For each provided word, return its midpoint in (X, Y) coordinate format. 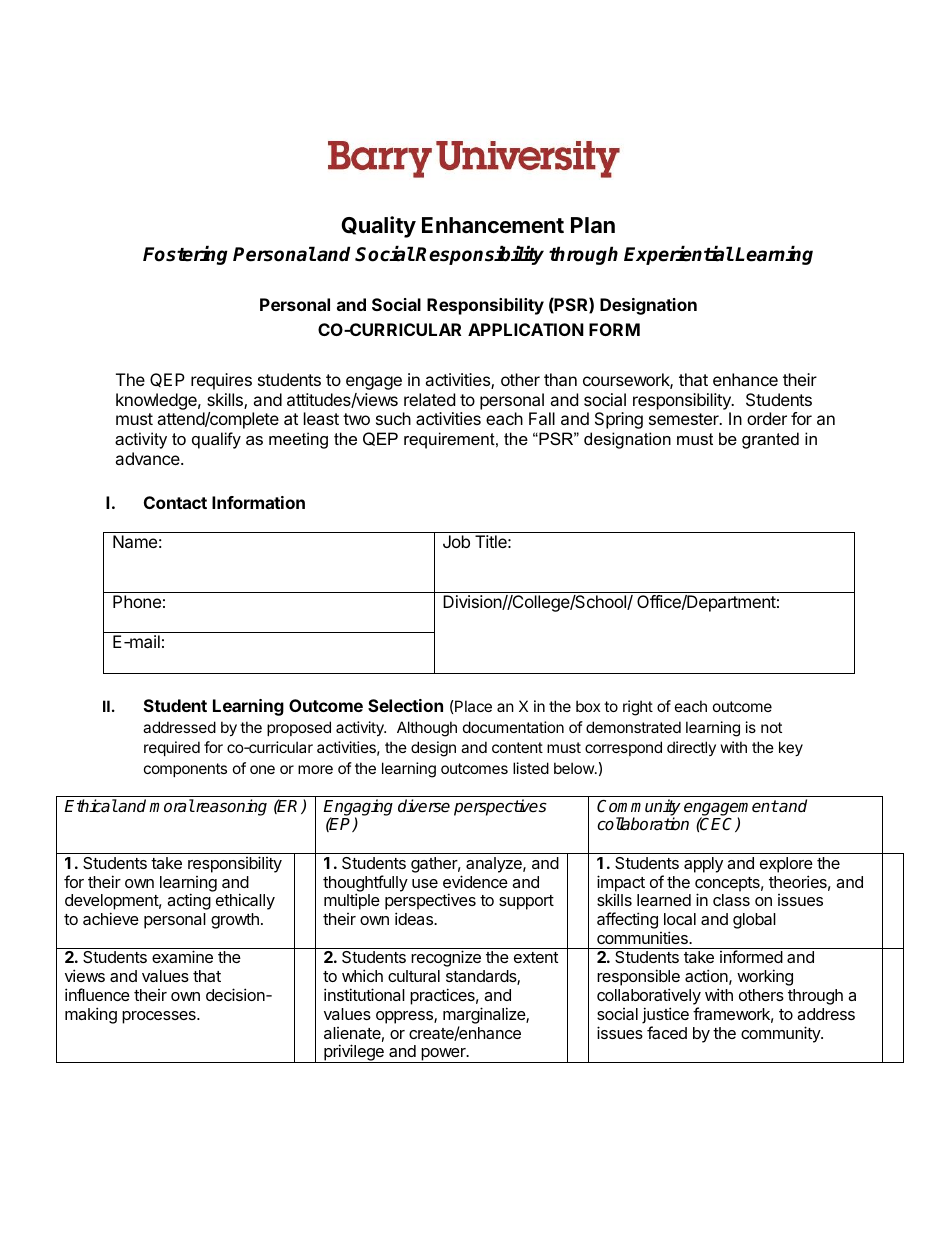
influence (97, 994)
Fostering (185, 255)
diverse (424, 806)
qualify (216, 440)
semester (685, 419)
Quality (378, 227)
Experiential (679, 255)
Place (472, 706)
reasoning (230, 807)
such (393, 418)
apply (703, 865)
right (638, 708)
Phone (137, 601)
